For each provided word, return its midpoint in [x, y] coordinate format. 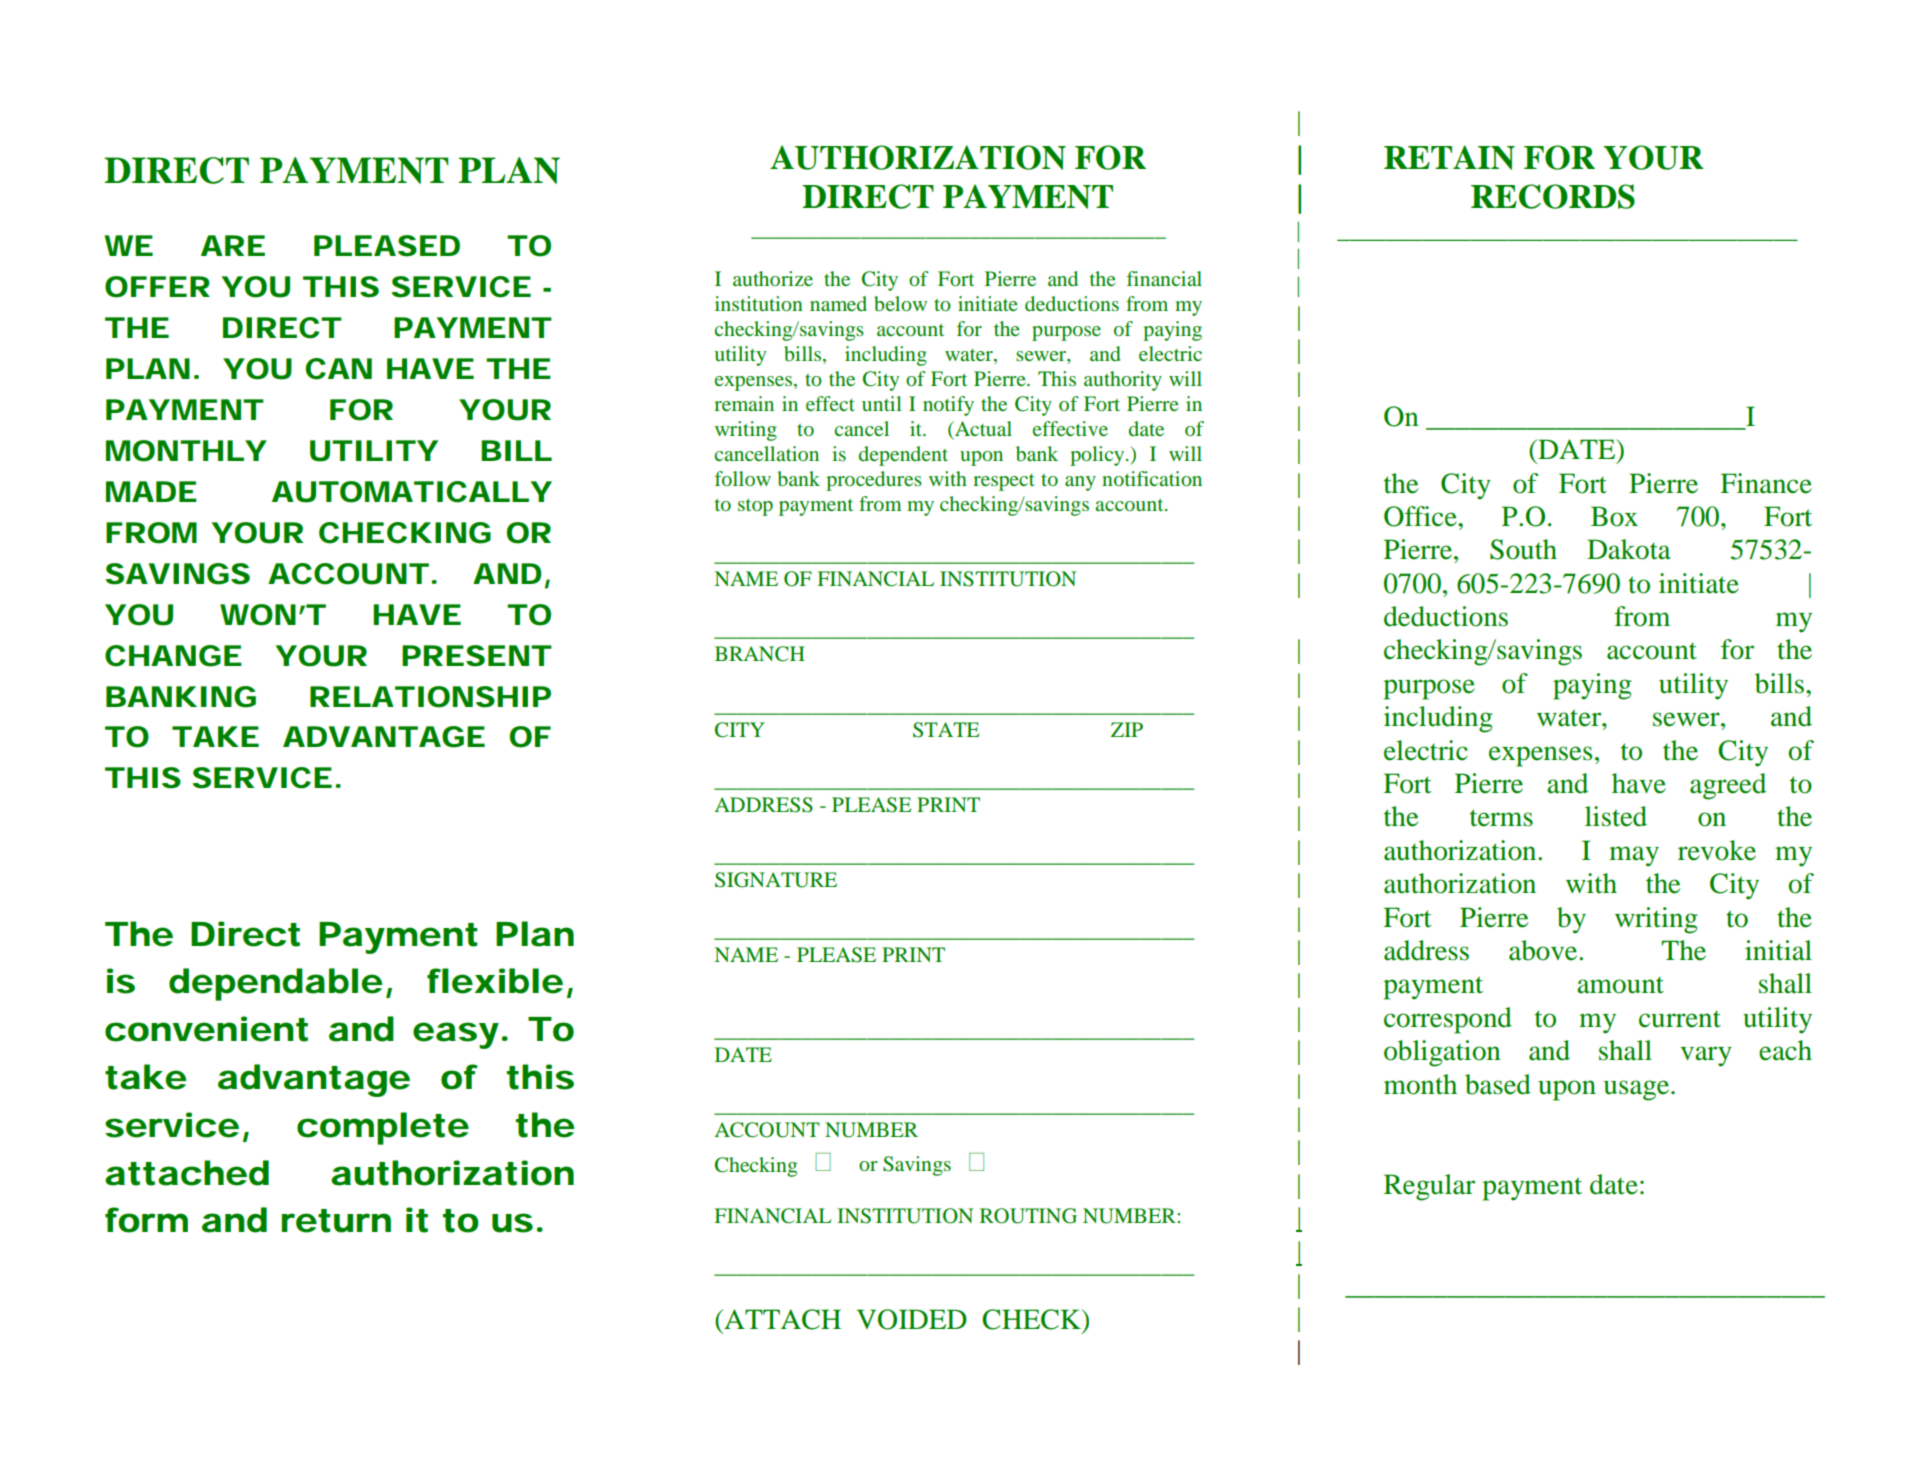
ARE [233, 245]
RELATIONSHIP [430, 697]
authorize [773, 278]
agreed [1728, 786]
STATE [946, 730]
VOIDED [911, 1319]
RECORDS [1553, 196]
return [336, 1221]
